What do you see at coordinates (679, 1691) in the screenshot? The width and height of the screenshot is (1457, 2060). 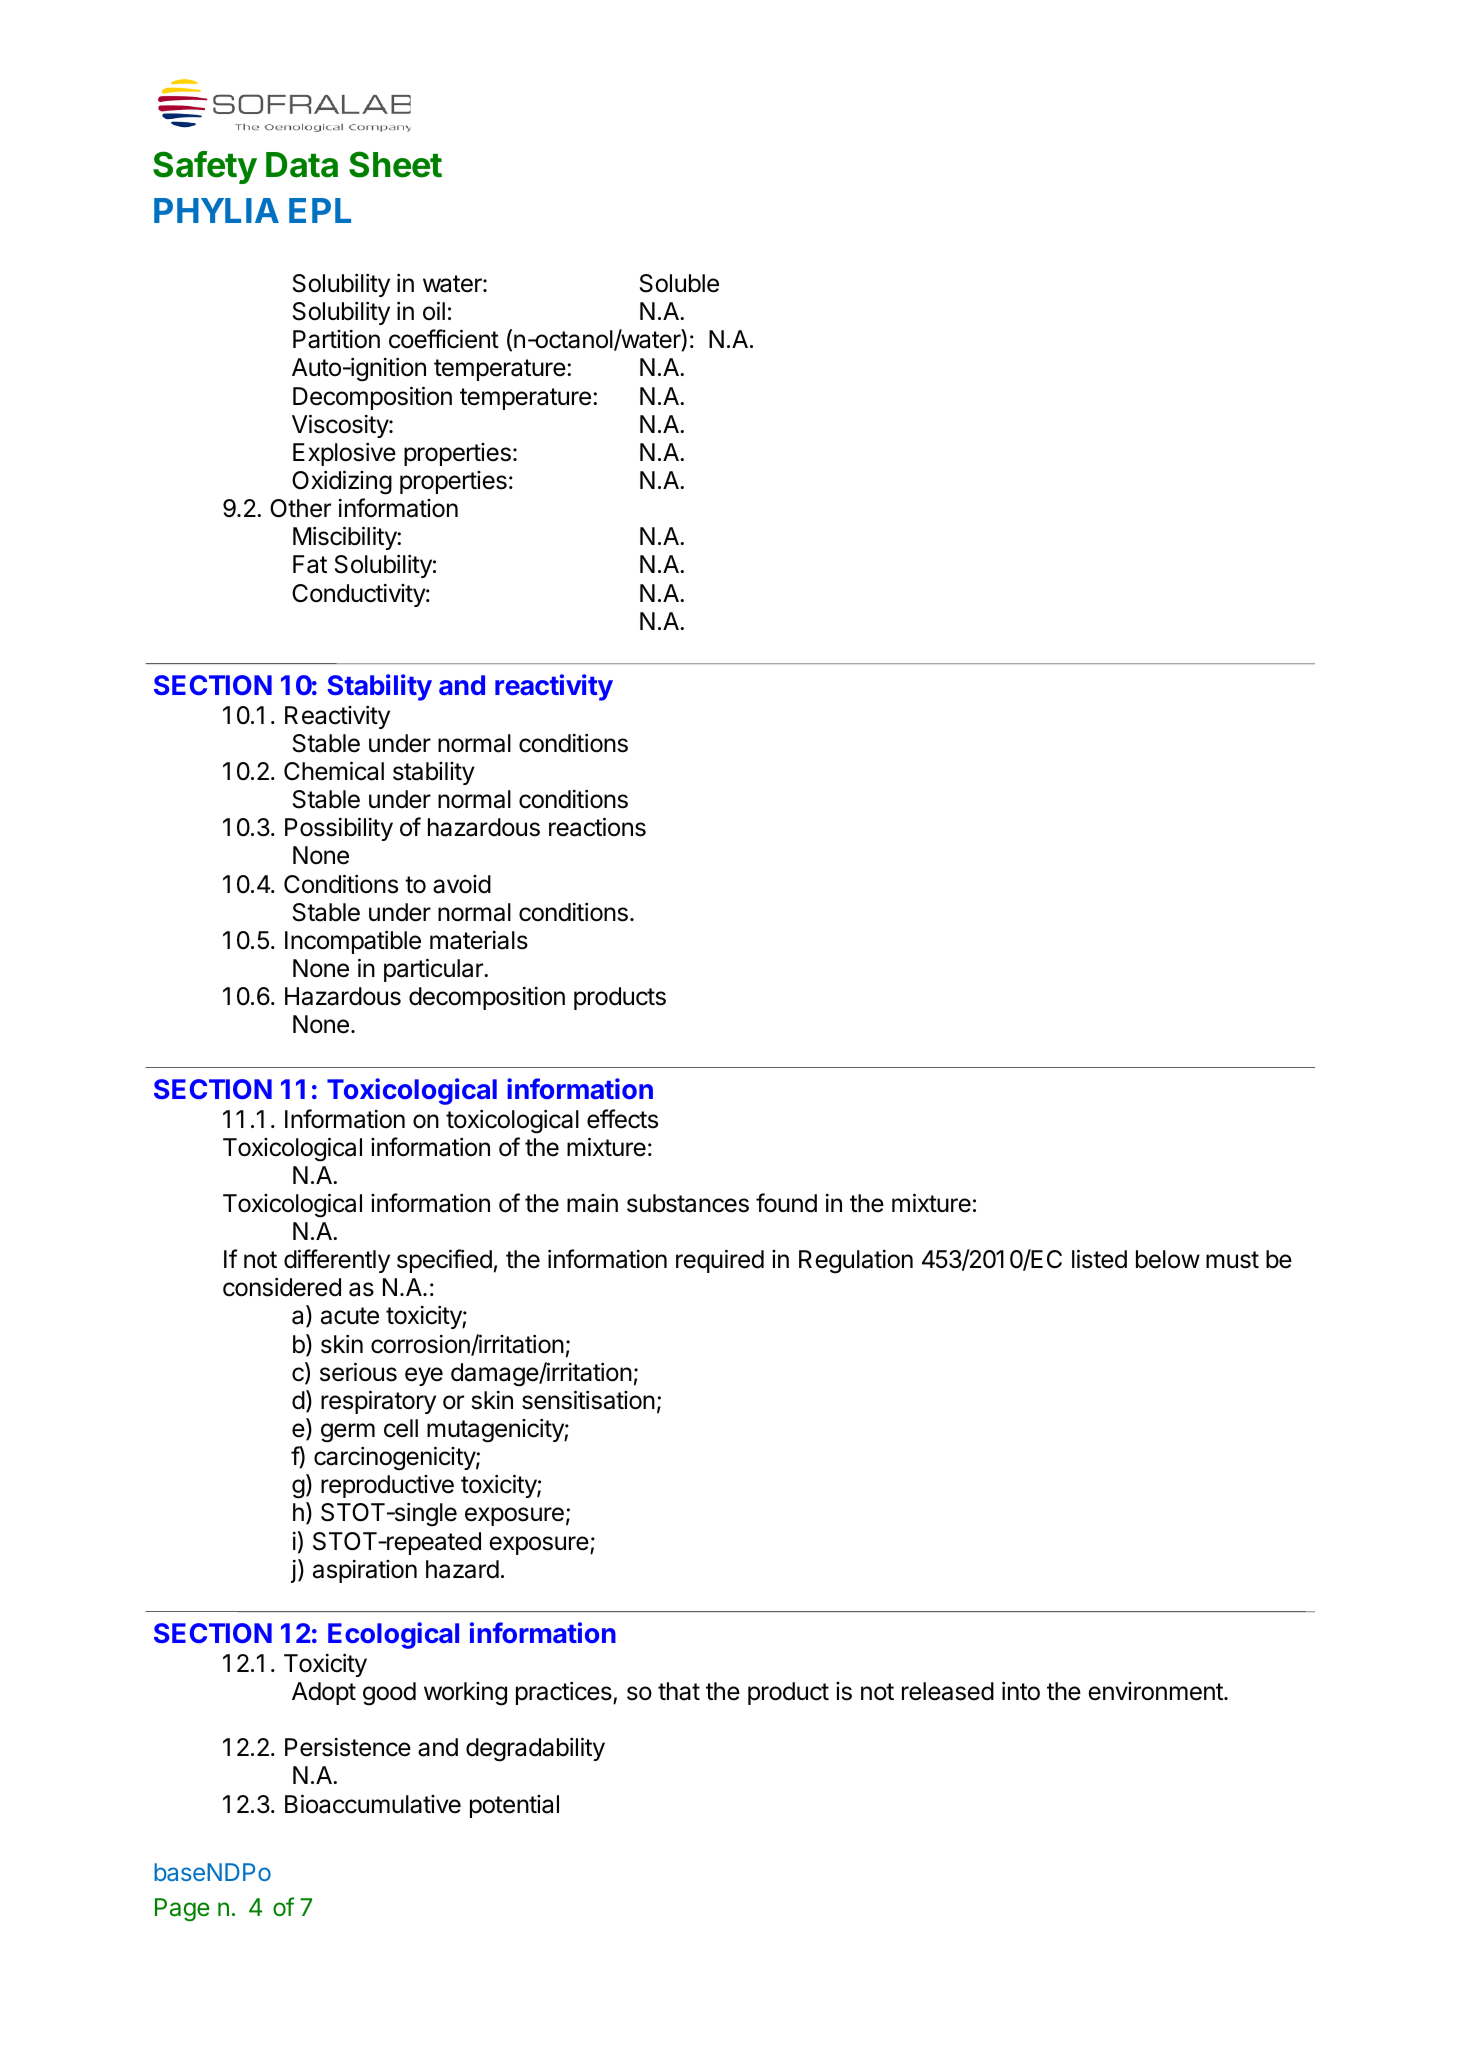 I see `that` at bounding box center [679, 1691].
